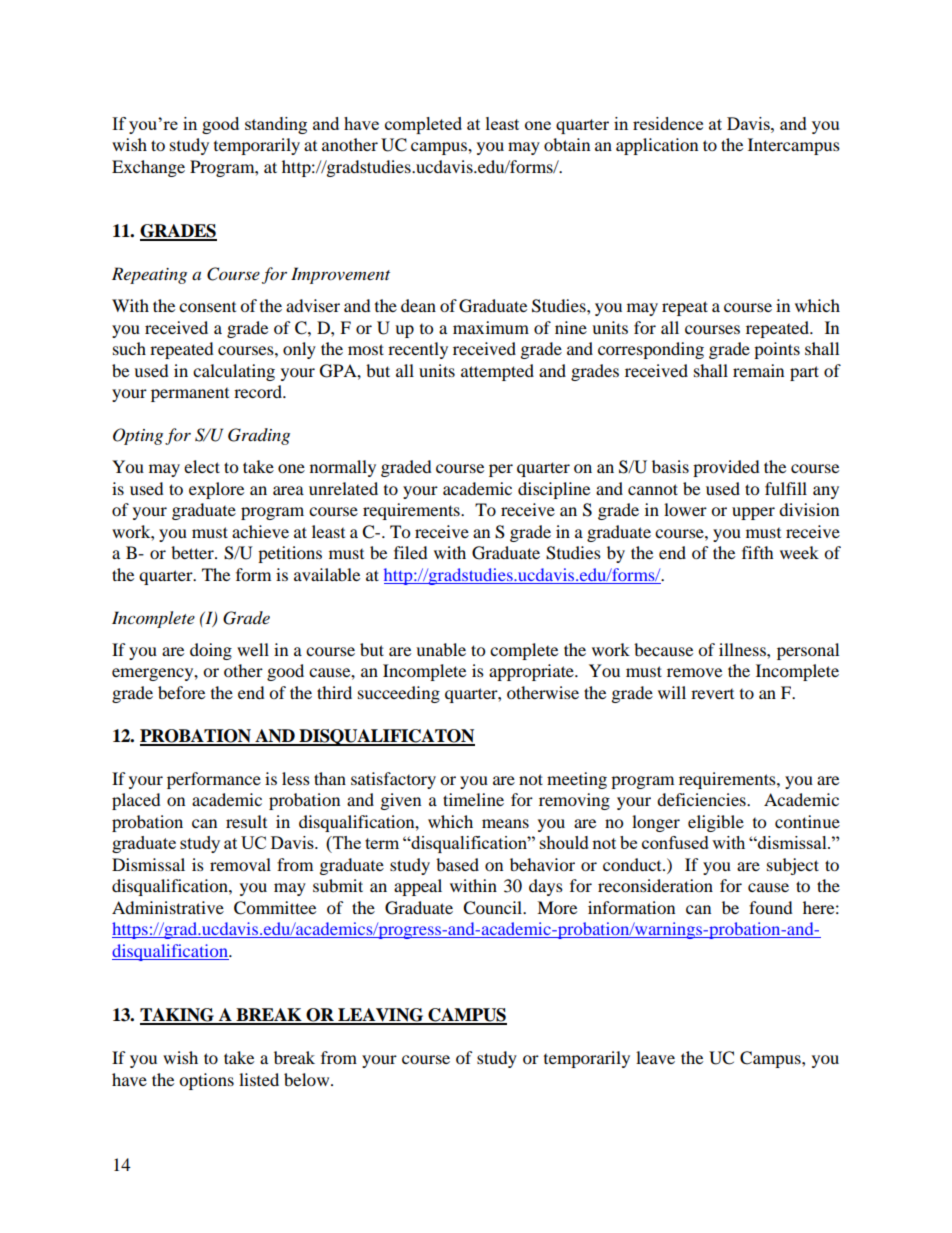 The height and width of the document is (1233, 952). I want to click on obtain, so click(567, 144).
